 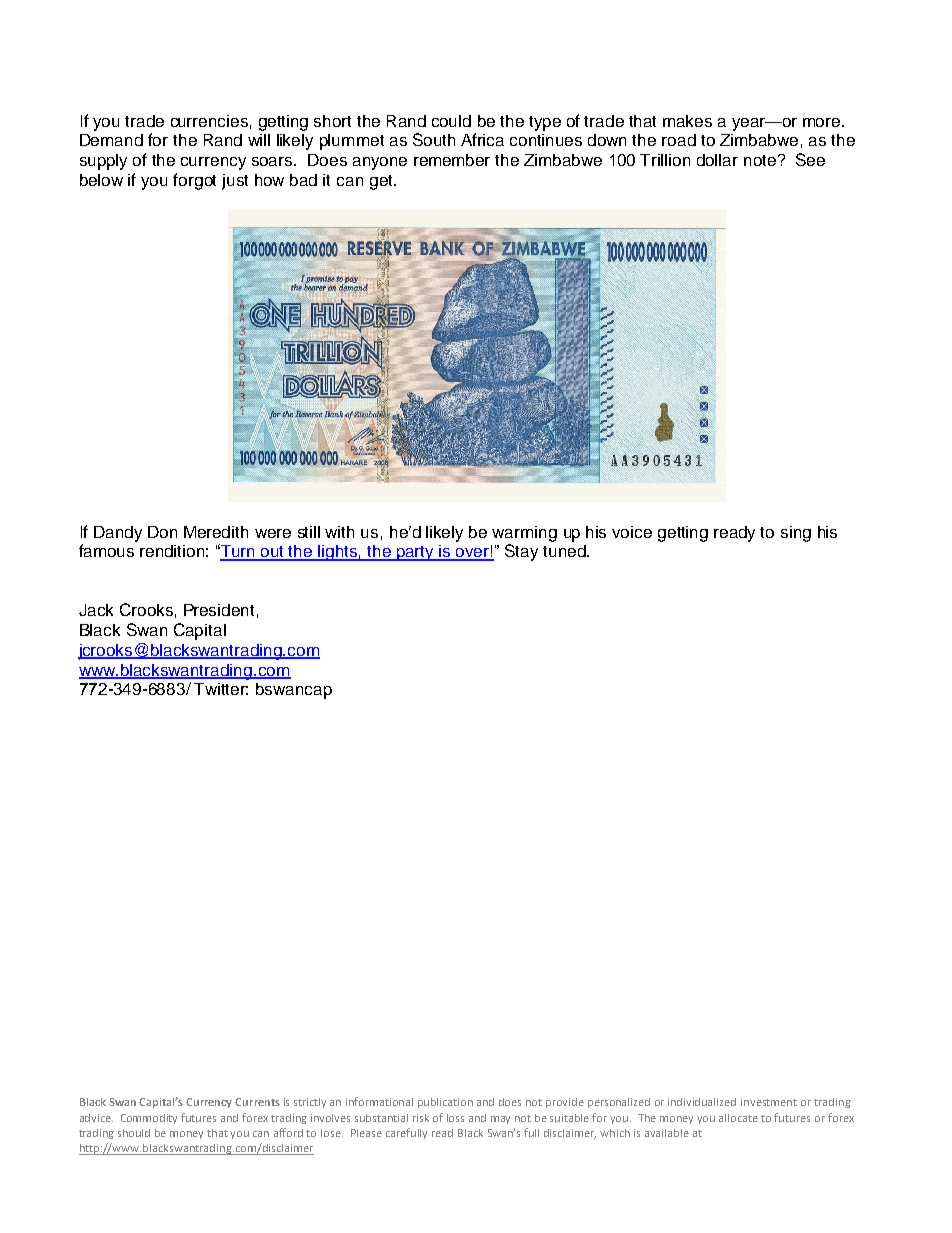 What do you see at coordinates (194, 181) in the screenshot?
I see `forgot` at bounding box center [194, 181].
